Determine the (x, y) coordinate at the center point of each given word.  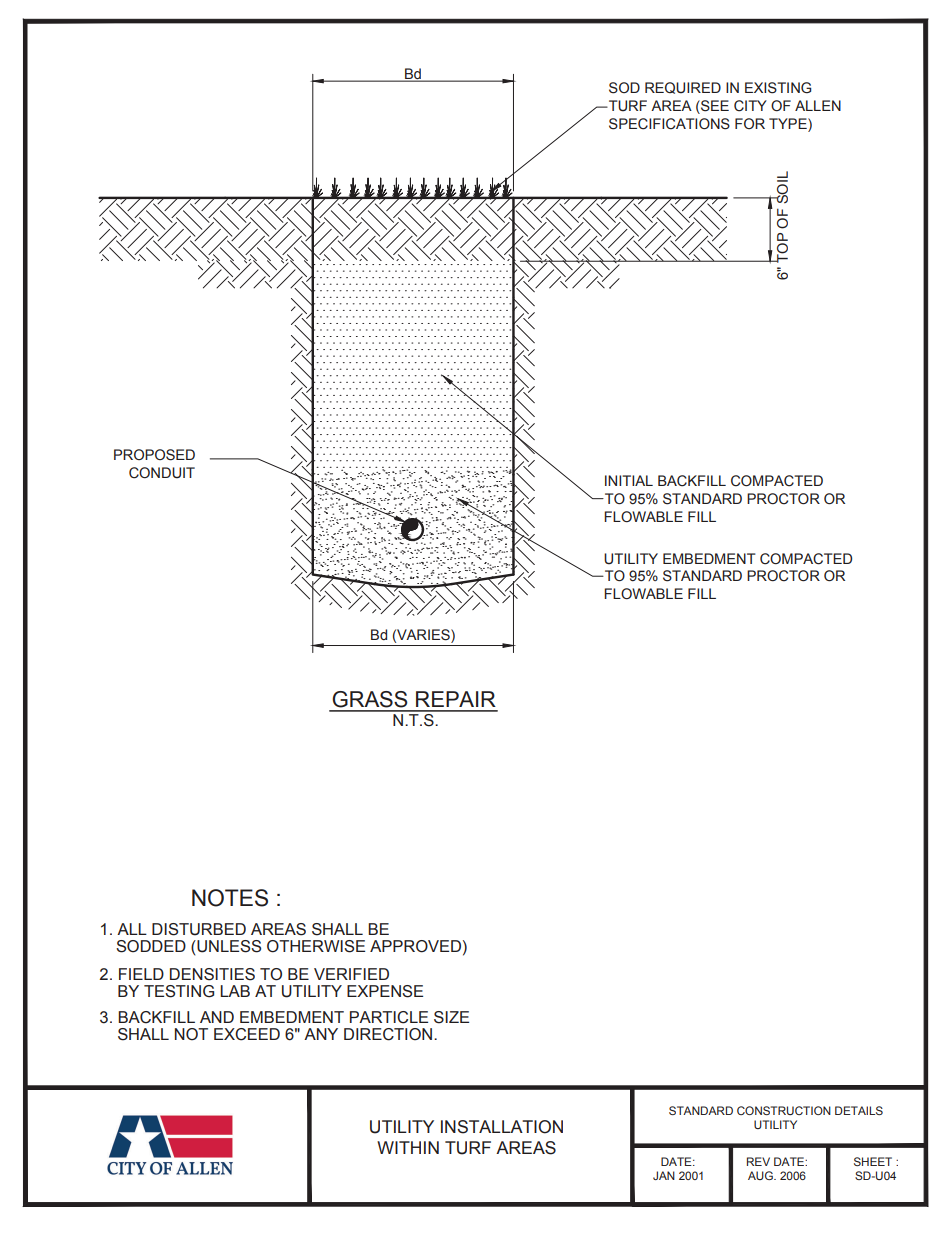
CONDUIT (162, 473)
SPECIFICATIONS (669, 124)
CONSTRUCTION (784, 1110)
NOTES (230, 898)
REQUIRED (683, 88)
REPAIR (456, 699)
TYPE (789, 123)
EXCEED (247, 1034)
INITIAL (629, 480)
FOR (750, 123)
